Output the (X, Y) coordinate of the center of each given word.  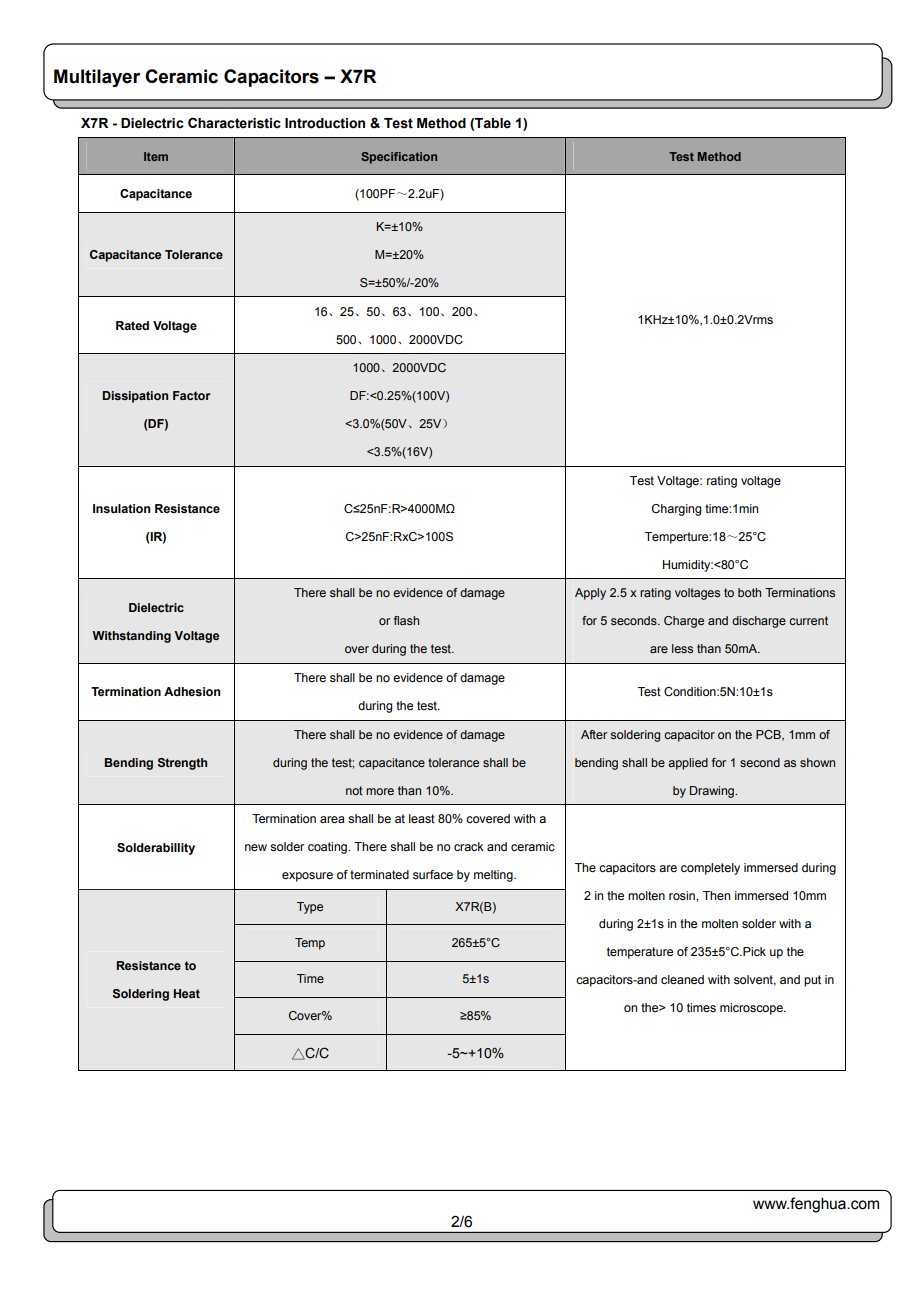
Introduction (325, 123)
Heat (187, 993)
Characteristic (234, 123)
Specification (399, 158)
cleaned (682, 979)
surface (433, 874)
